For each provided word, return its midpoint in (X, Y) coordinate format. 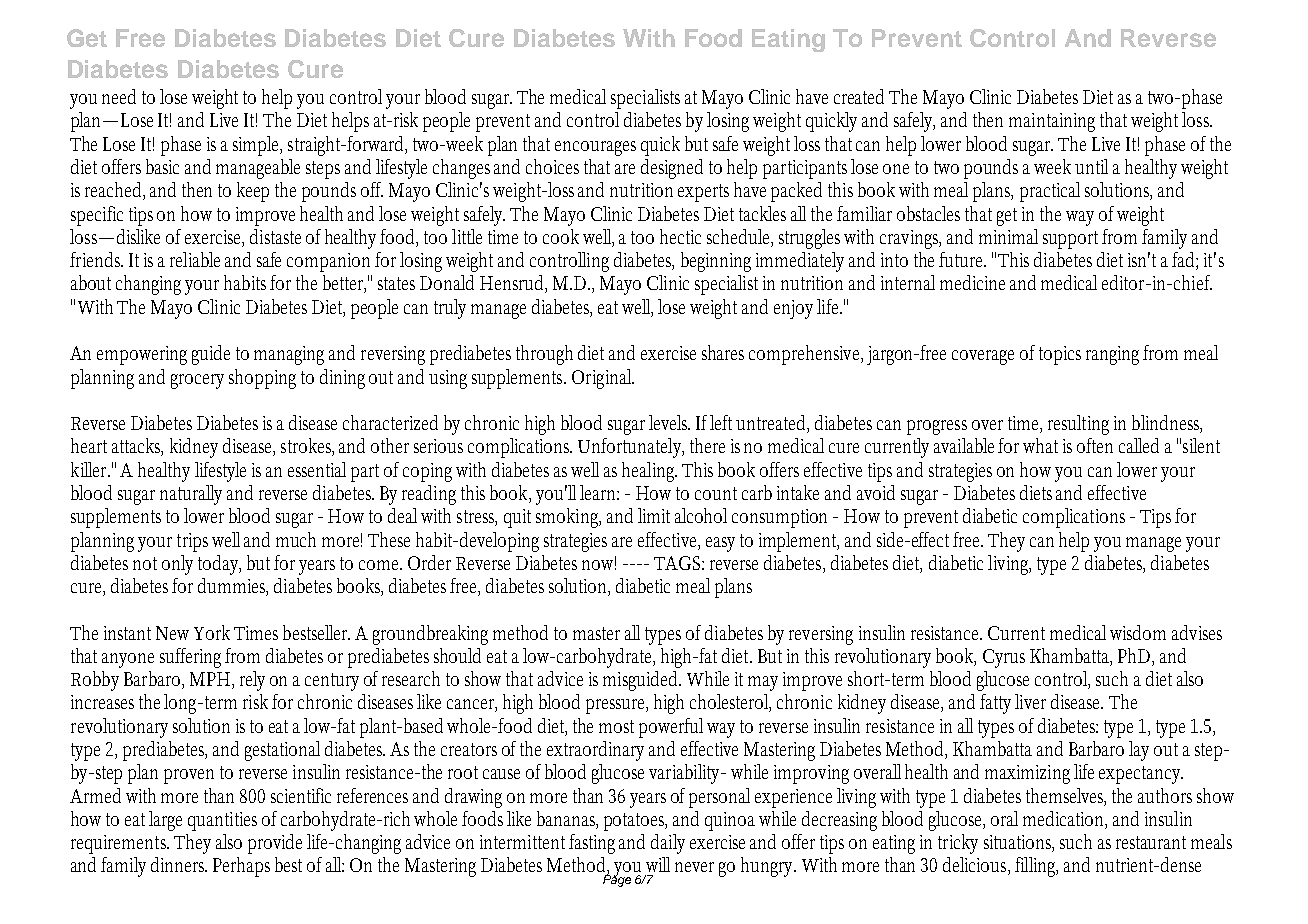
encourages (595, 148)
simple (257, 146)
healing (649, 472)
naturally (191, 495)
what (1040, 445)
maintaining (1052, 122)
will (658, 864)
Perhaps (241, 867)
